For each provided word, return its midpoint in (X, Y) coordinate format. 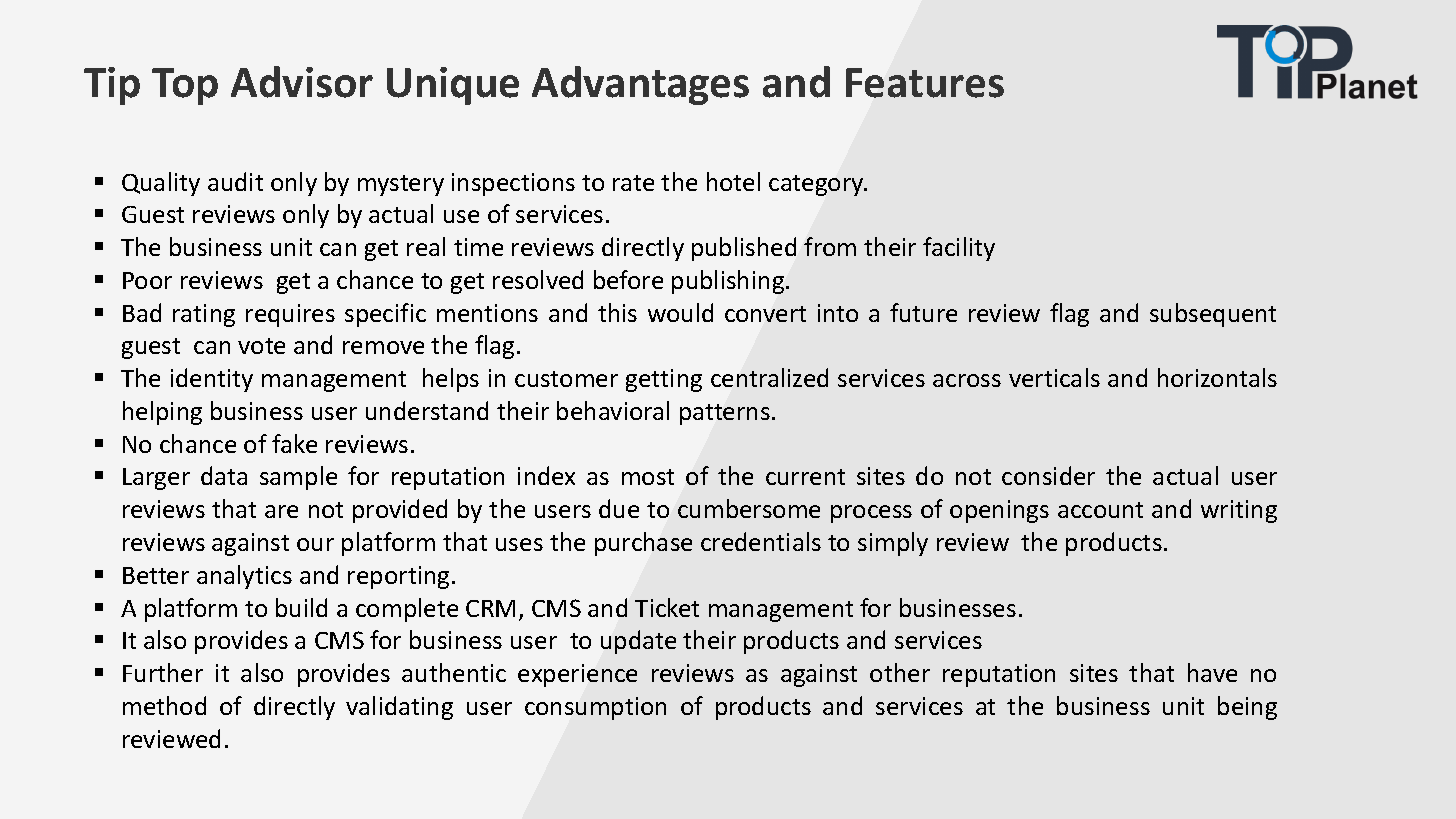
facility (959, 249)
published (744, 249)
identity (212, 380)
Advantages (640, 85)
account (1100, 510)
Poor (147, 280)
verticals (1054, 377)
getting (664, 380)
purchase (643, 544)
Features (925, 83)
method (164, 705)
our (315, 544)
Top (185, 86)
